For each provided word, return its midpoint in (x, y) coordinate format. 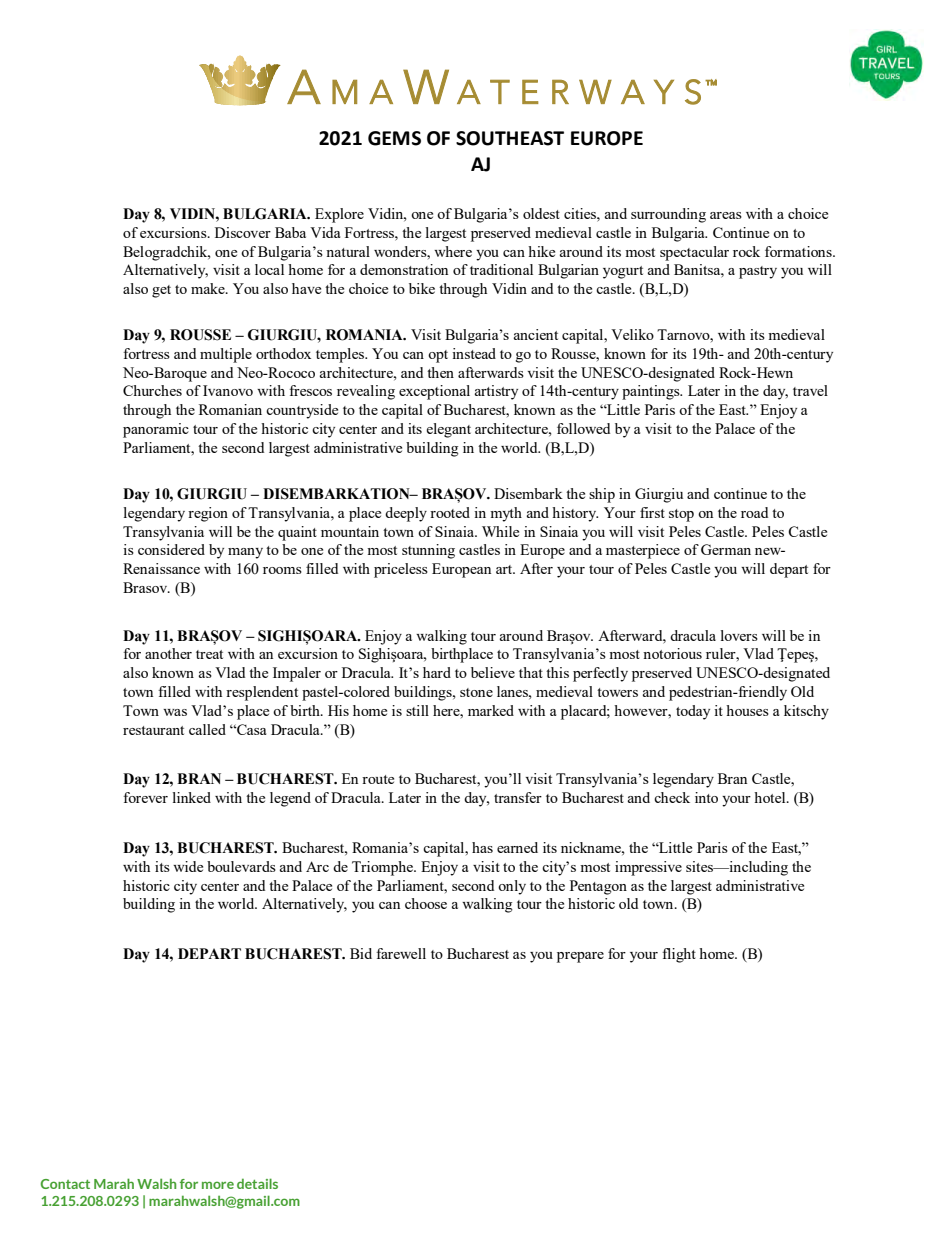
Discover (243, 232)
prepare (580, 957)
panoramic (156, 430)
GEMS (394, 138)
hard (437, 672)
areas (726, 215)
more (218, 1185)
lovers (739, 635)
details (257, 1183)
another (168, 653)
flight (679, 955)
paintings (652, 392)
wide (188, 866)
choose (426, 903)
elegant (448, 430)
